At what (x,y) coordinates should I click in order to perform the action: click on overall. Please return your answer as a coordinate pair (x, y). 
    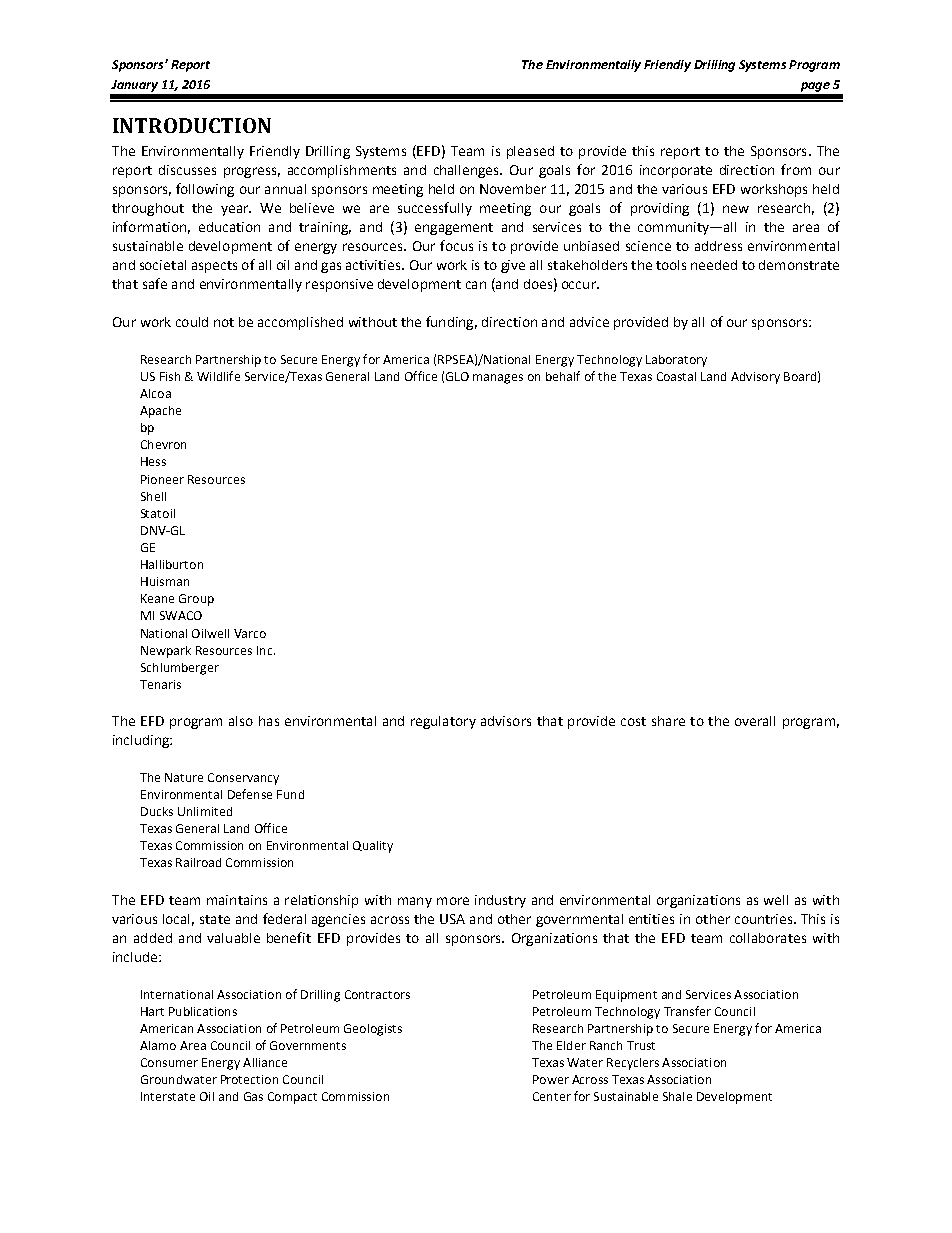
    Looking at the image, I should click on (755, 721).
